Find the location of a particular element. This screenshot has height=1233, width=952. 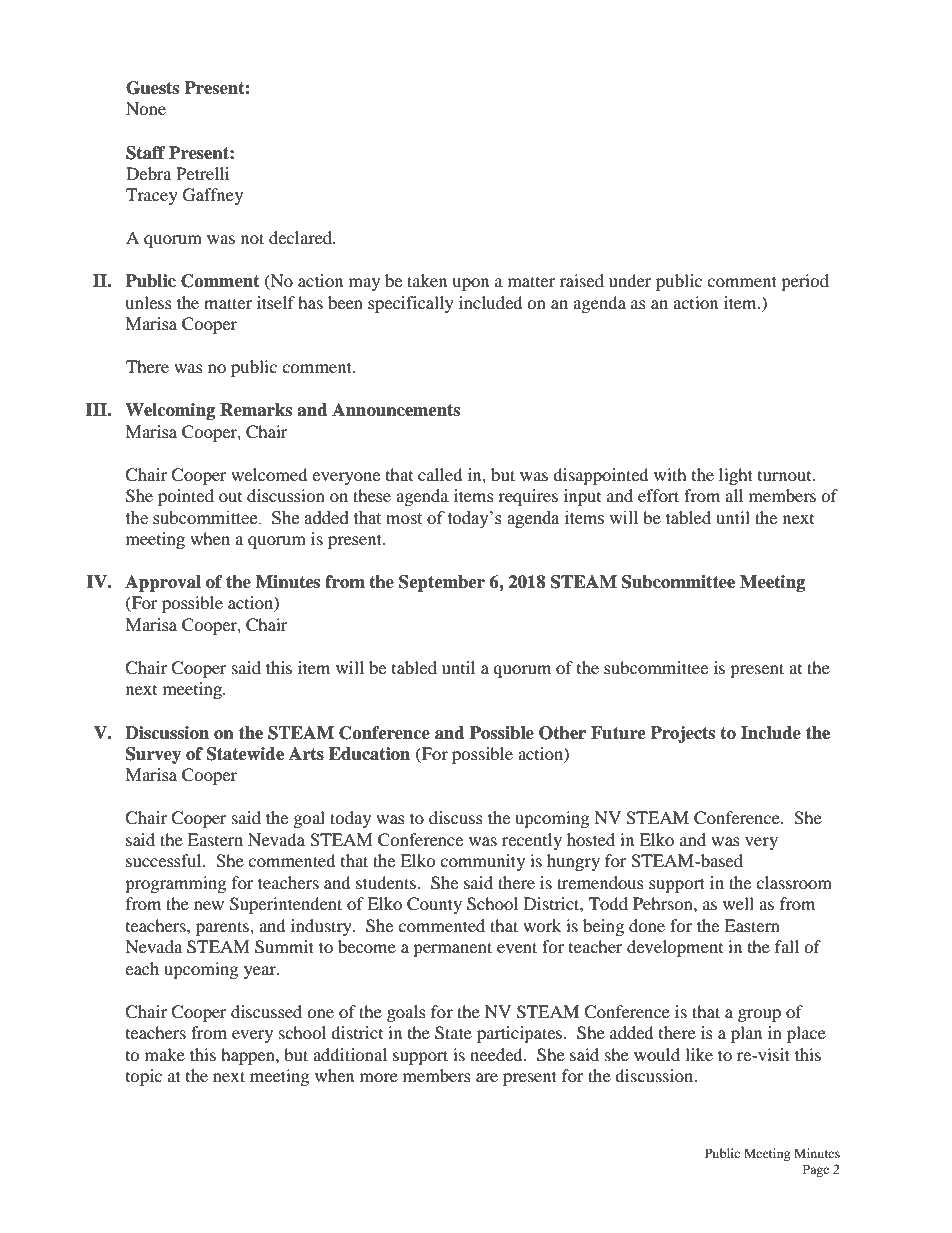

Projects is located at coordinates (682, 734).
